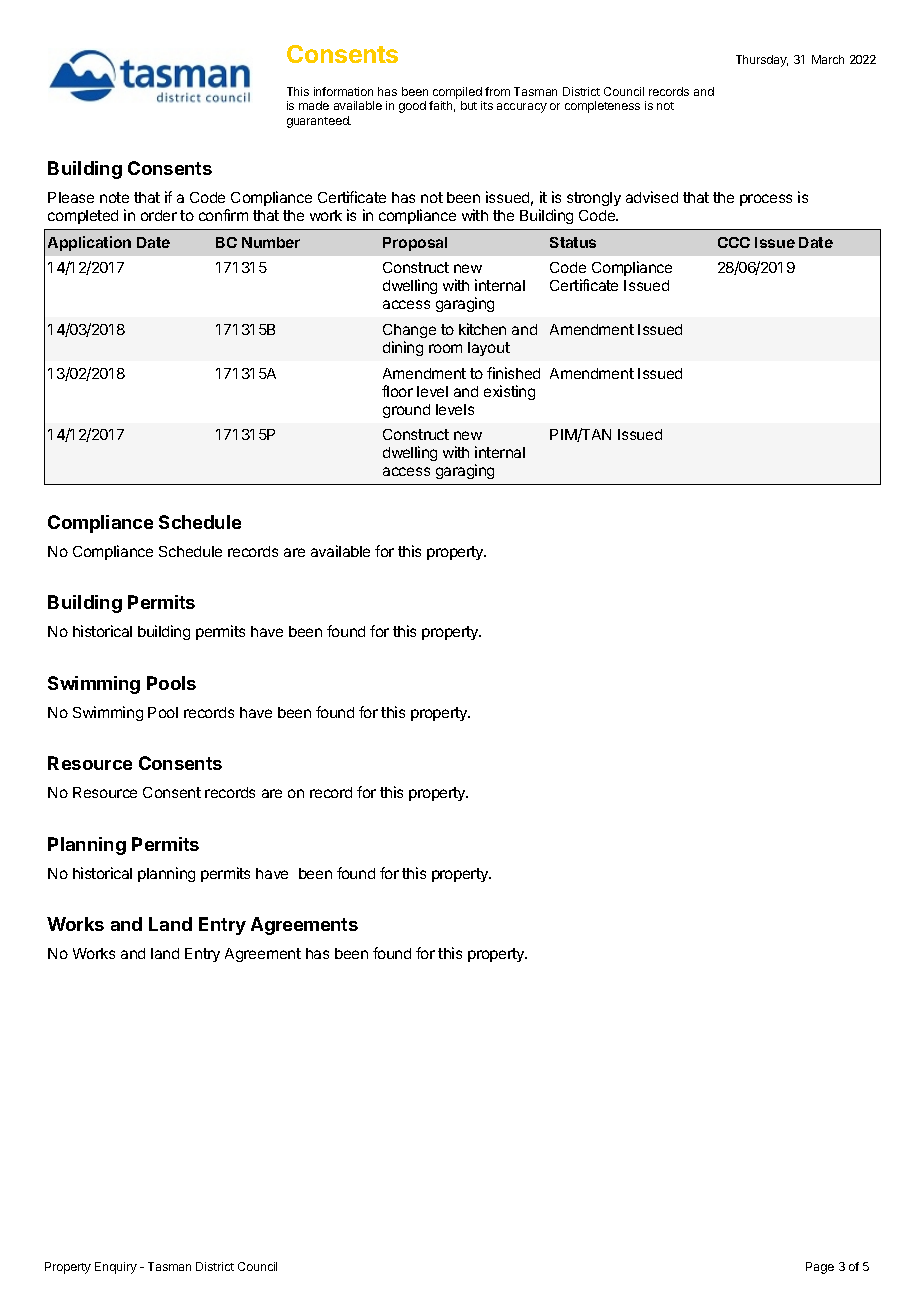 The width and height of the screenshot is (924, 1308). Describe the element at coordinates (116, 1268) in the screenshot. I see `Enquiry` at that location.
